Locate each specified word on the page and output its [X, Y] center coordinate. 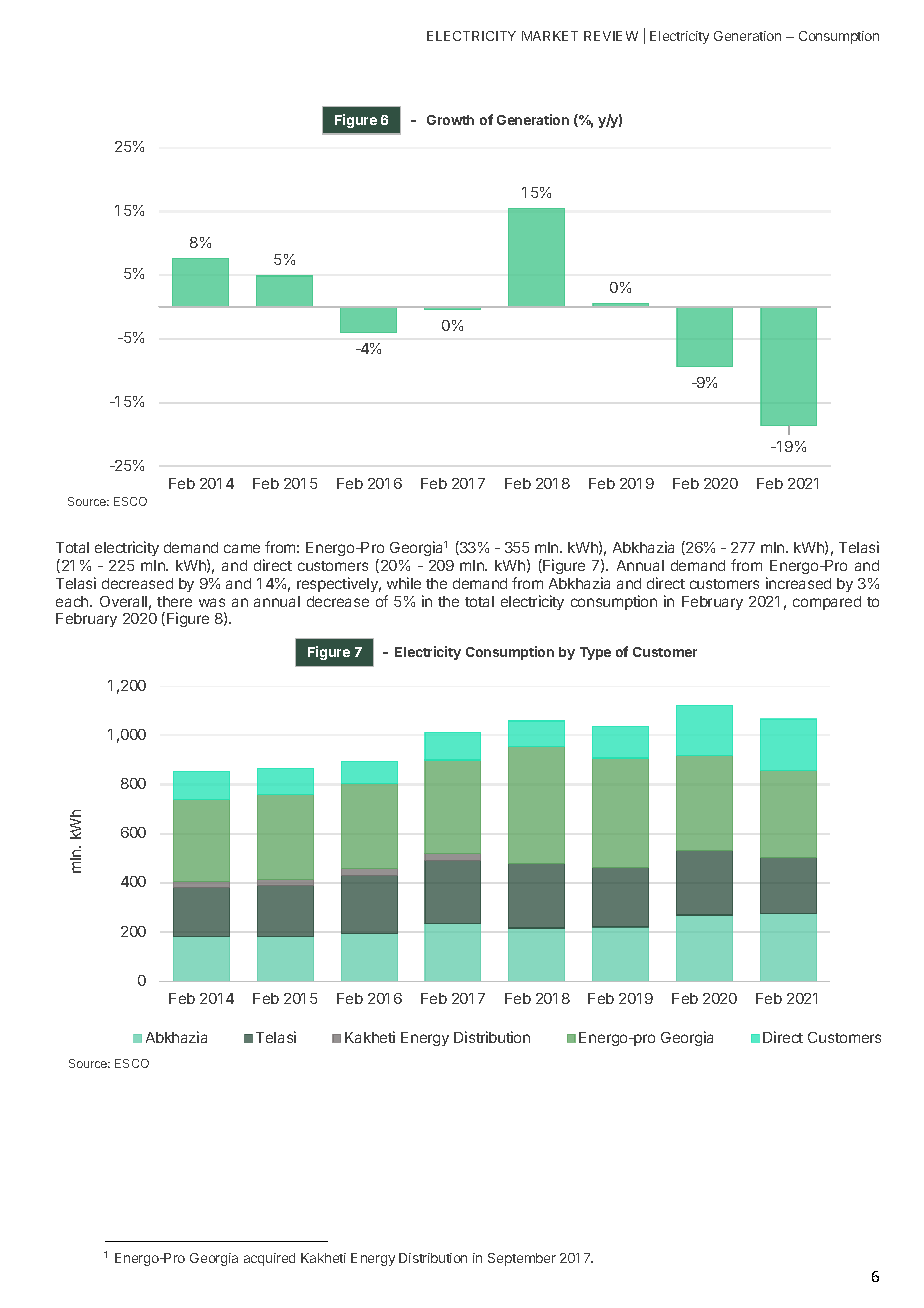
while [404, 583]
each [73, 601]
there [174, 601]
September [522, 1259]
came [242, 548]
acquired [269, 1259]
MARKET [550, 36]
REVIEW [611, 36]
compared [827, 603]
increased [798, 583]
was [212, 602]
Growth [450, 120]
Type [595, 653]
